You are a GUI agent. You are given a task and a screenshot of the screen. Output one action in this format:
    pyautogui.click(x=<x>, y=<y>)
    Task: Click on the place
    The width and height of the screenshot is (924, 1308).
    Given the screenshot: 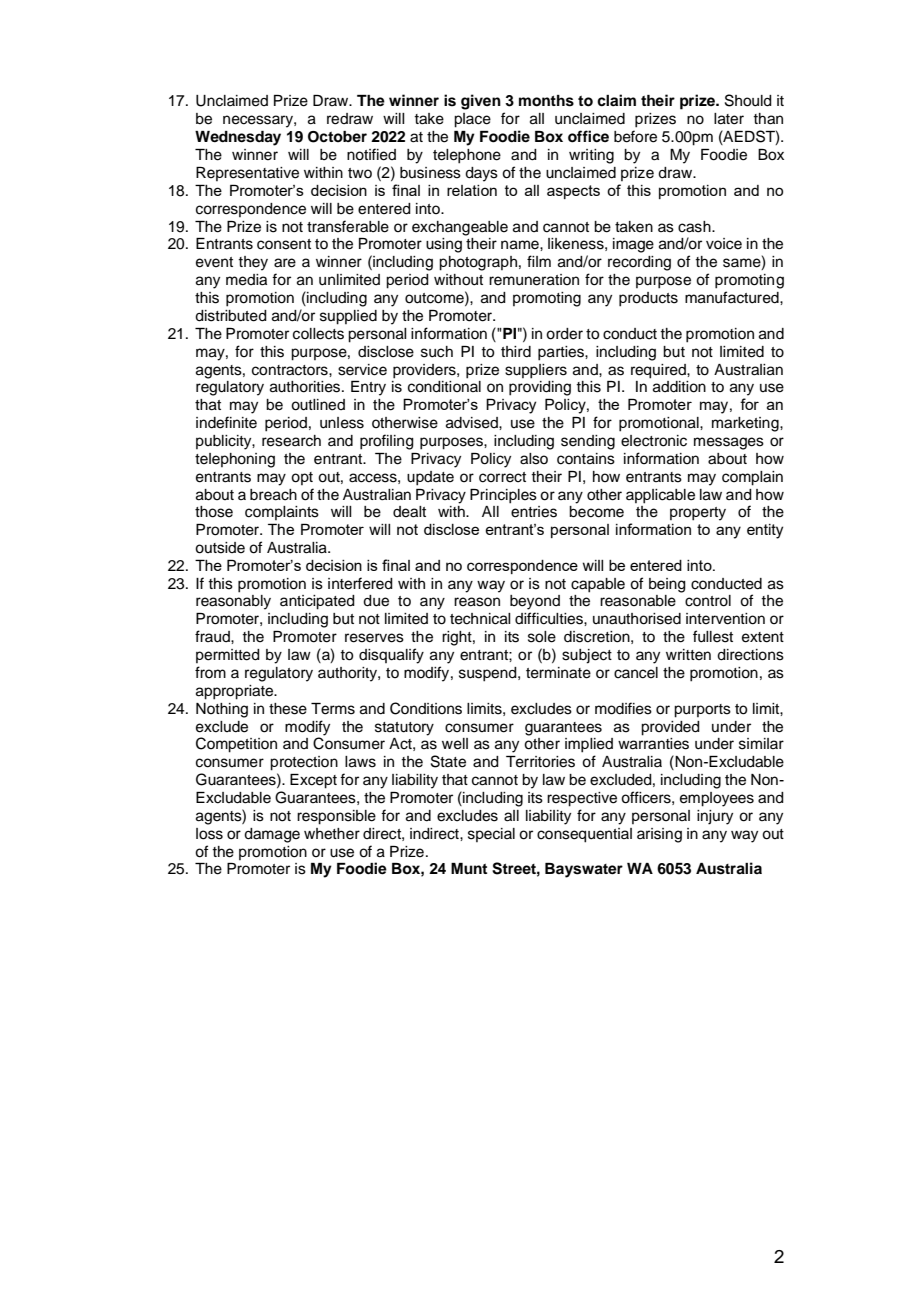 What is the action you would take?
    pyautogui.click(x=472, y=120)
